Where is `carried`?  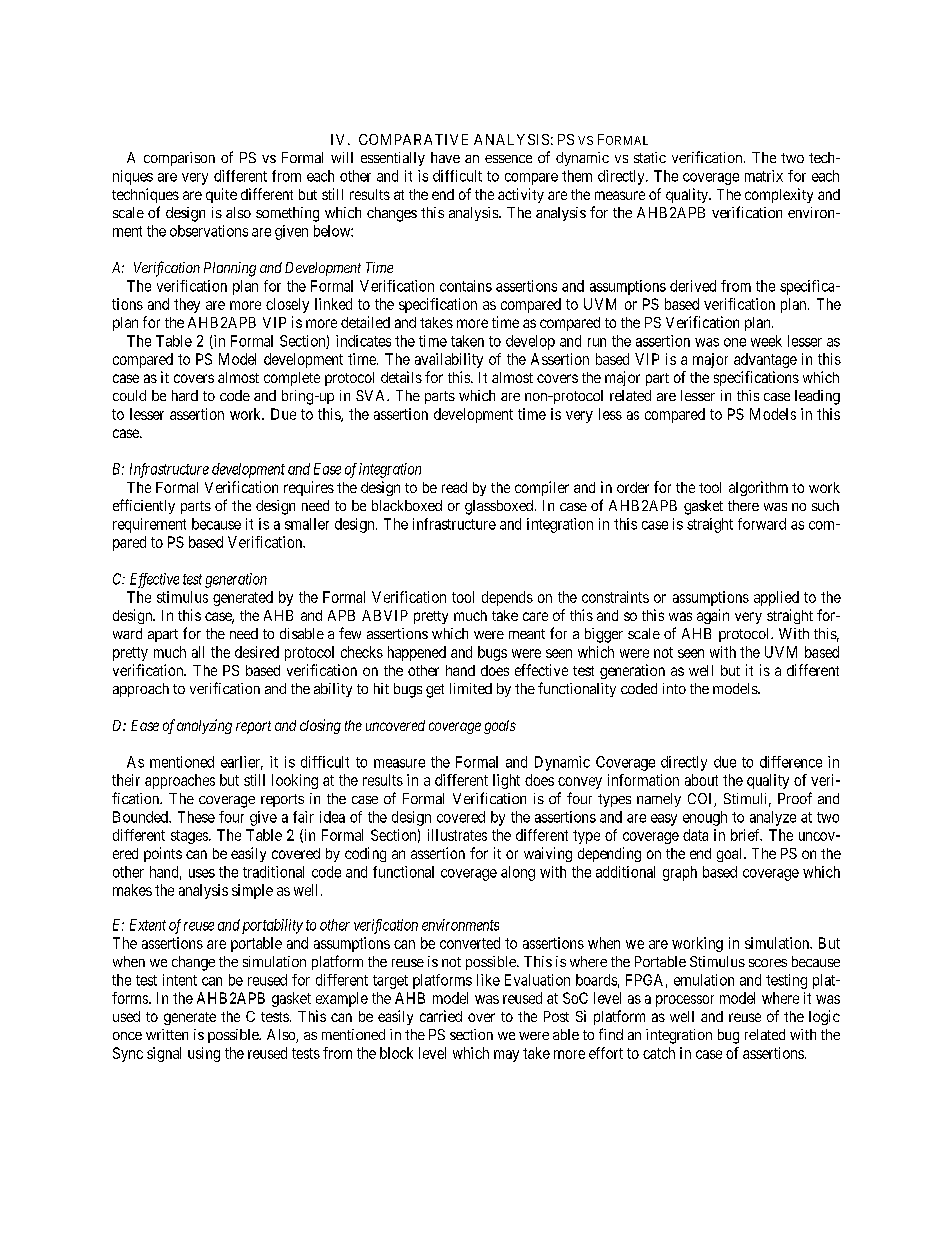
carried is located at coordinates (441, 1016).
